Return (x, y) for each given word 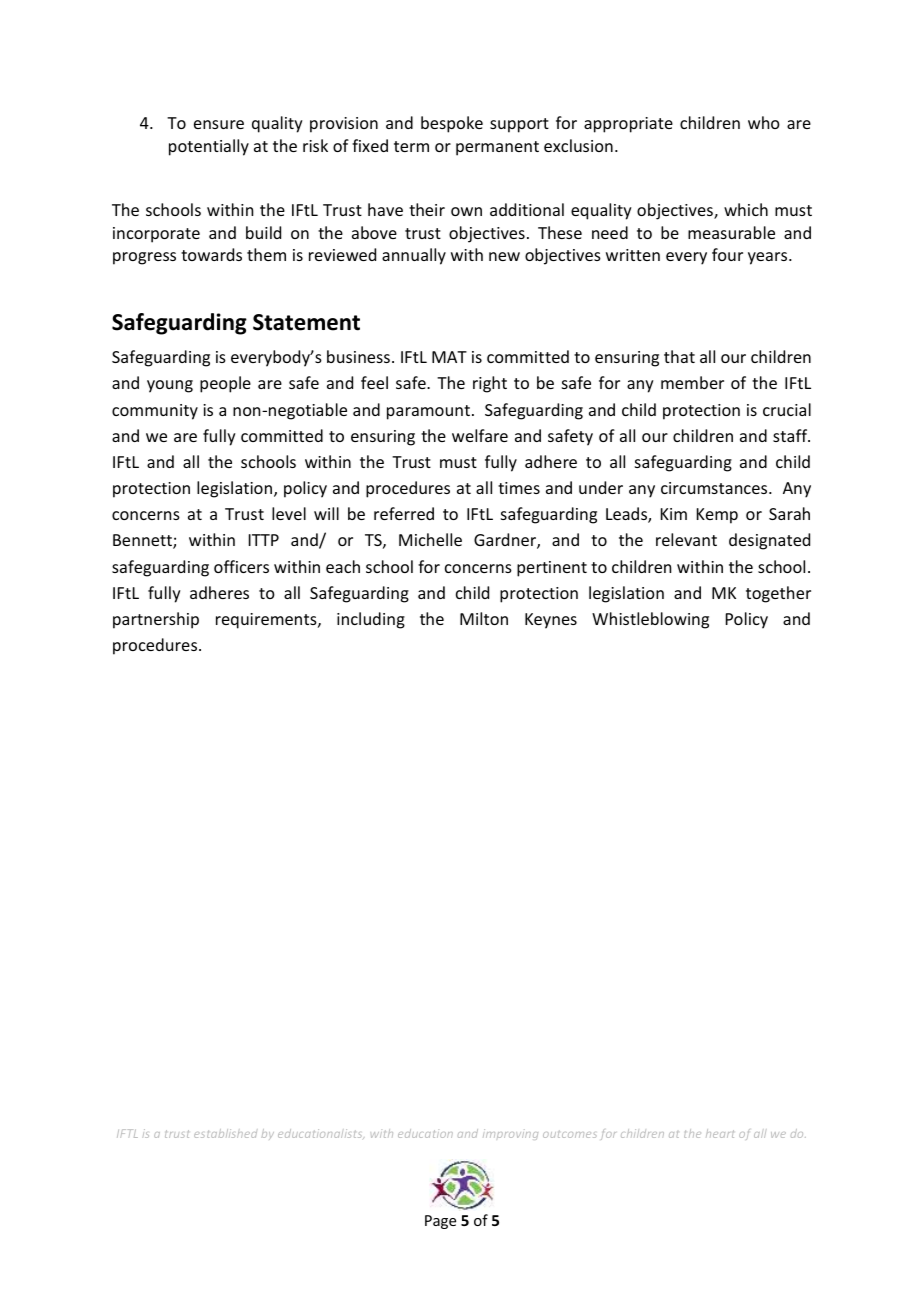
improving (510, 1134)
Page (440, 1222)
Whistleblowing (650, 620)
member (692, 382)
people (225, 384)
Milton (484, 618)
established (225, 1133)
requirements (267, 621)
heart (720, 1133)
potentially (209, 147)
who (764, 122)
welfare (480, 435)
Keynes (551, 621)
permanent (497, 148)
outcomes (569, 1134)
